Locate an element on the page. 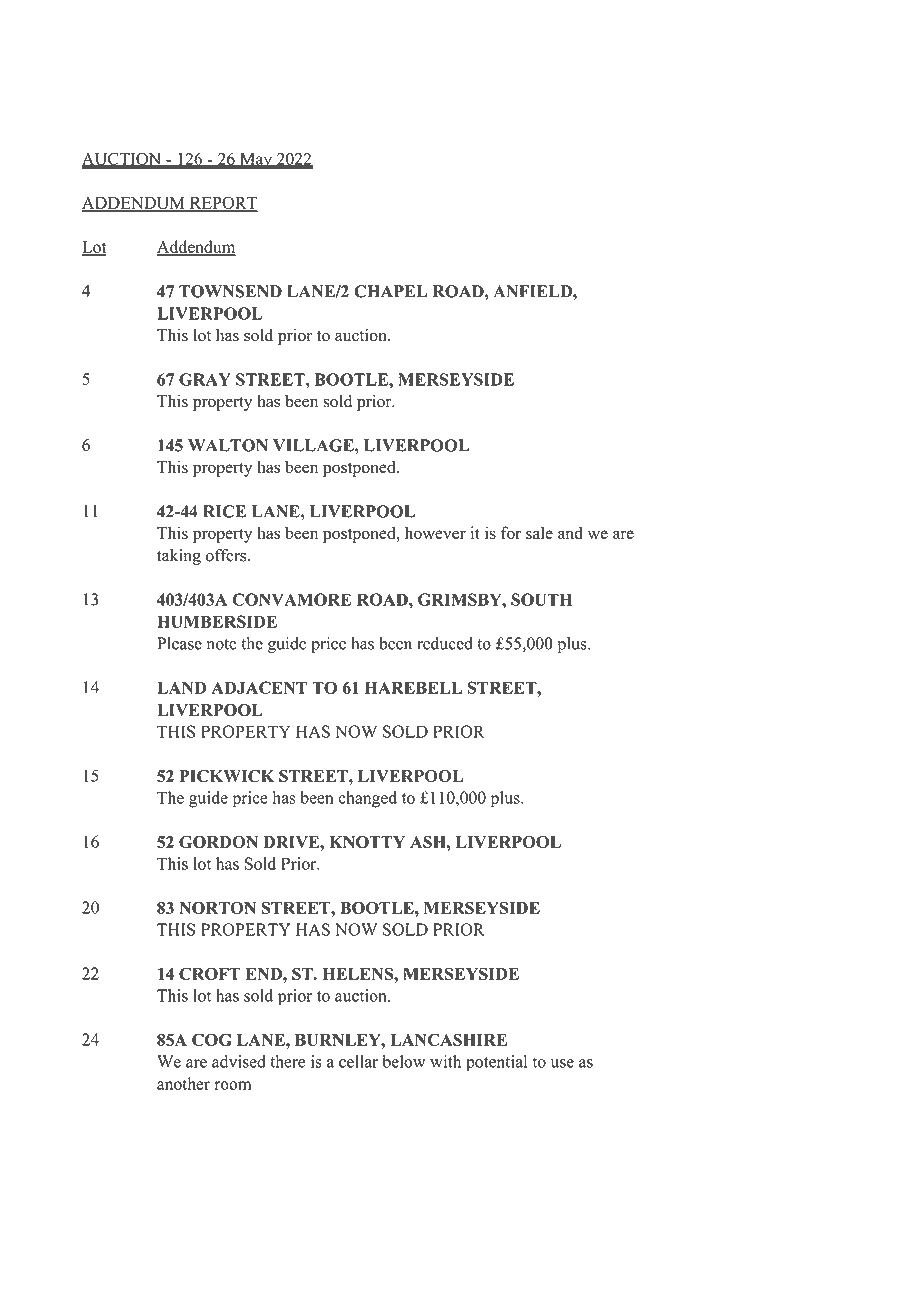 The image size is (924, 1308). note is located at coordinates (222, 644).
